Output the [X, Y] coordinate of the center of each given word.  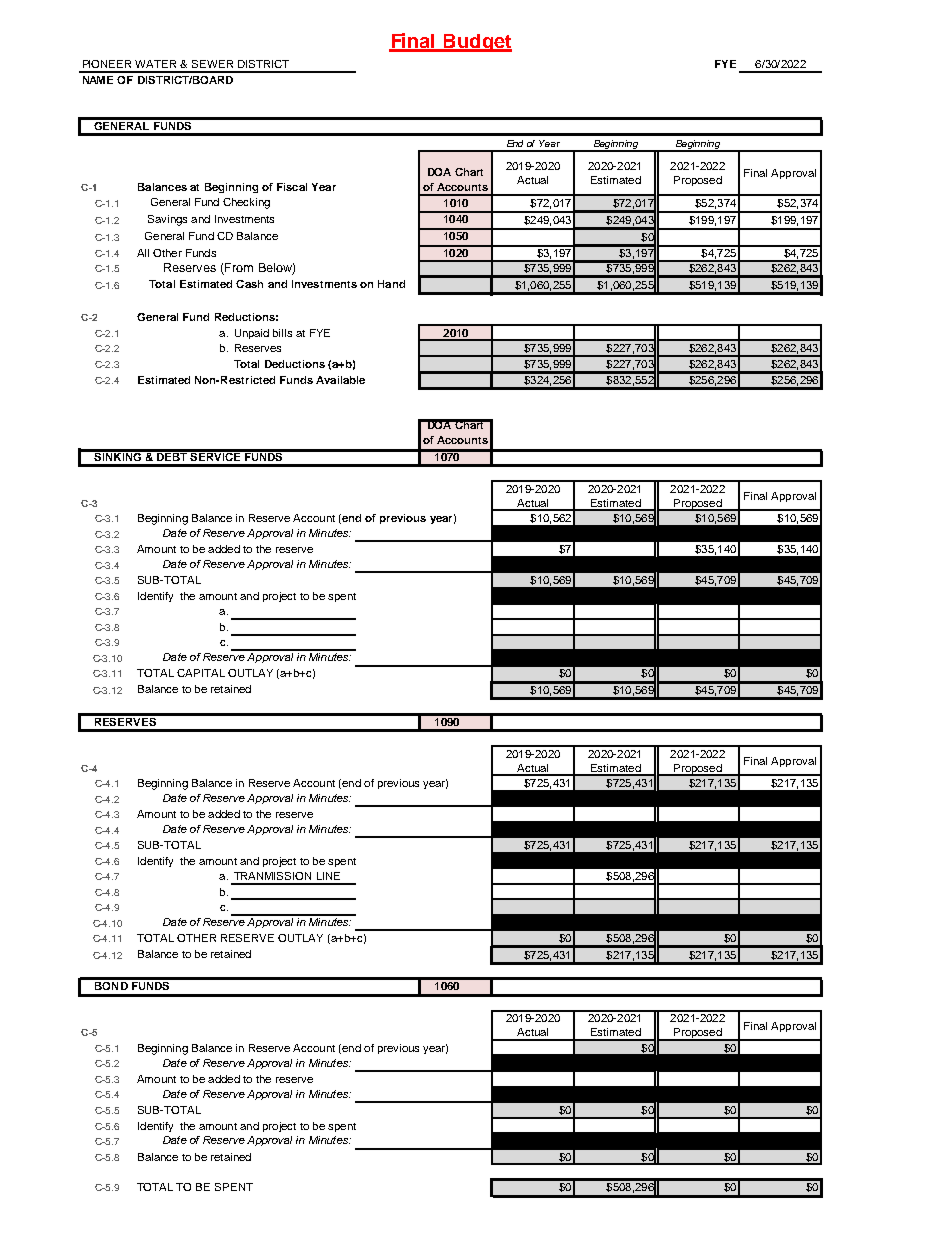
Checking [246, 203]
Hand [391, 284]
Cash [249, 284]
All [143, 253]
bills [282, 333]
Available [340, 380]
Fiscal [292, 187]
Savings [167, 220]
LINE [328, 876]
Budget [477, 43]
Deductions [295, 364]
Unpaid [252, 334]
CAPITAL [201, 673]
